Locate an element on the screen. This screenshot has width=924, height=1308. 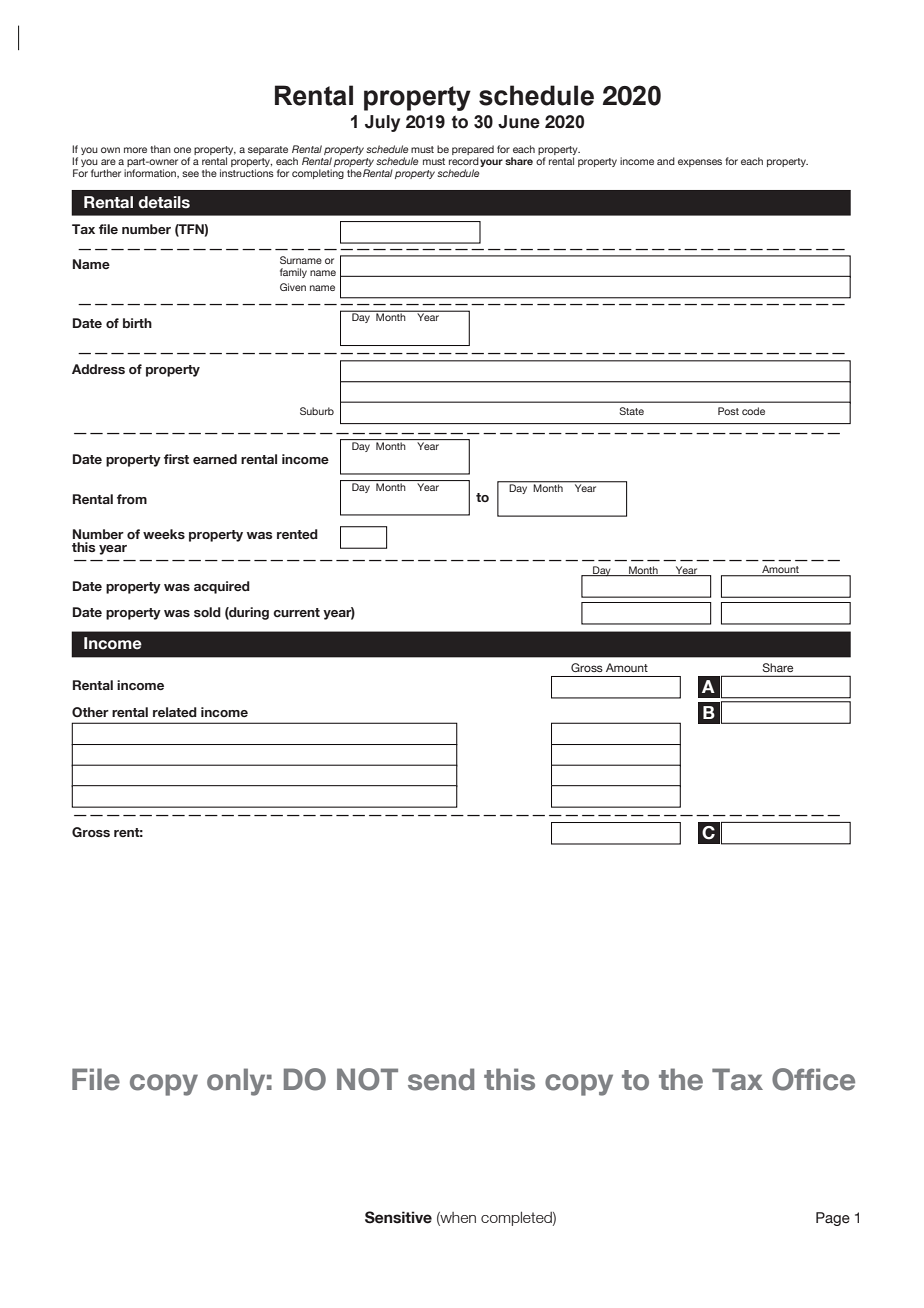
Sensitive is located at coordinates (398, 1217).
